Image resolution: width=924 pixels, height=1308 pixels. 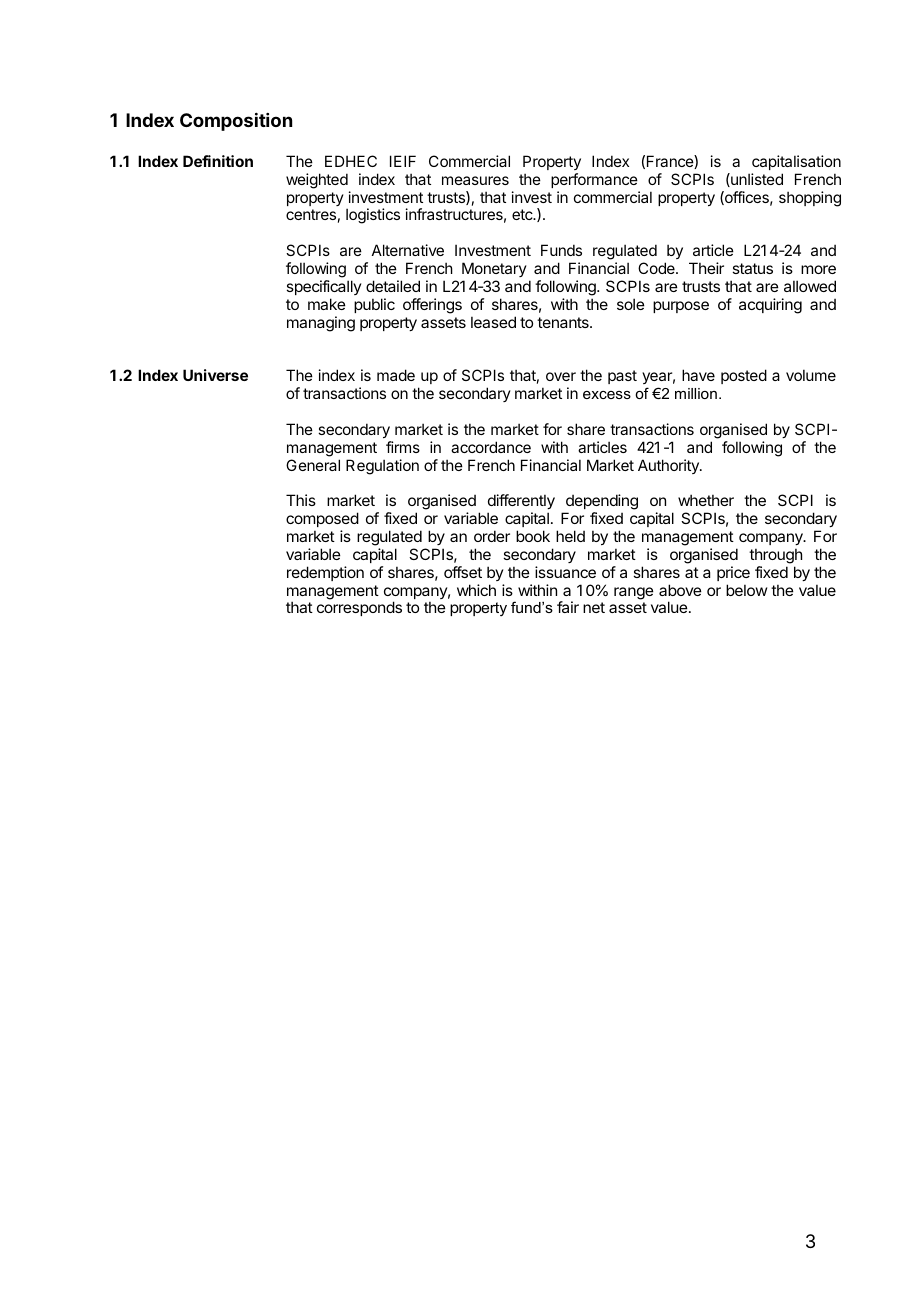 I want to click on Authority, so click(x=669, y=466).
